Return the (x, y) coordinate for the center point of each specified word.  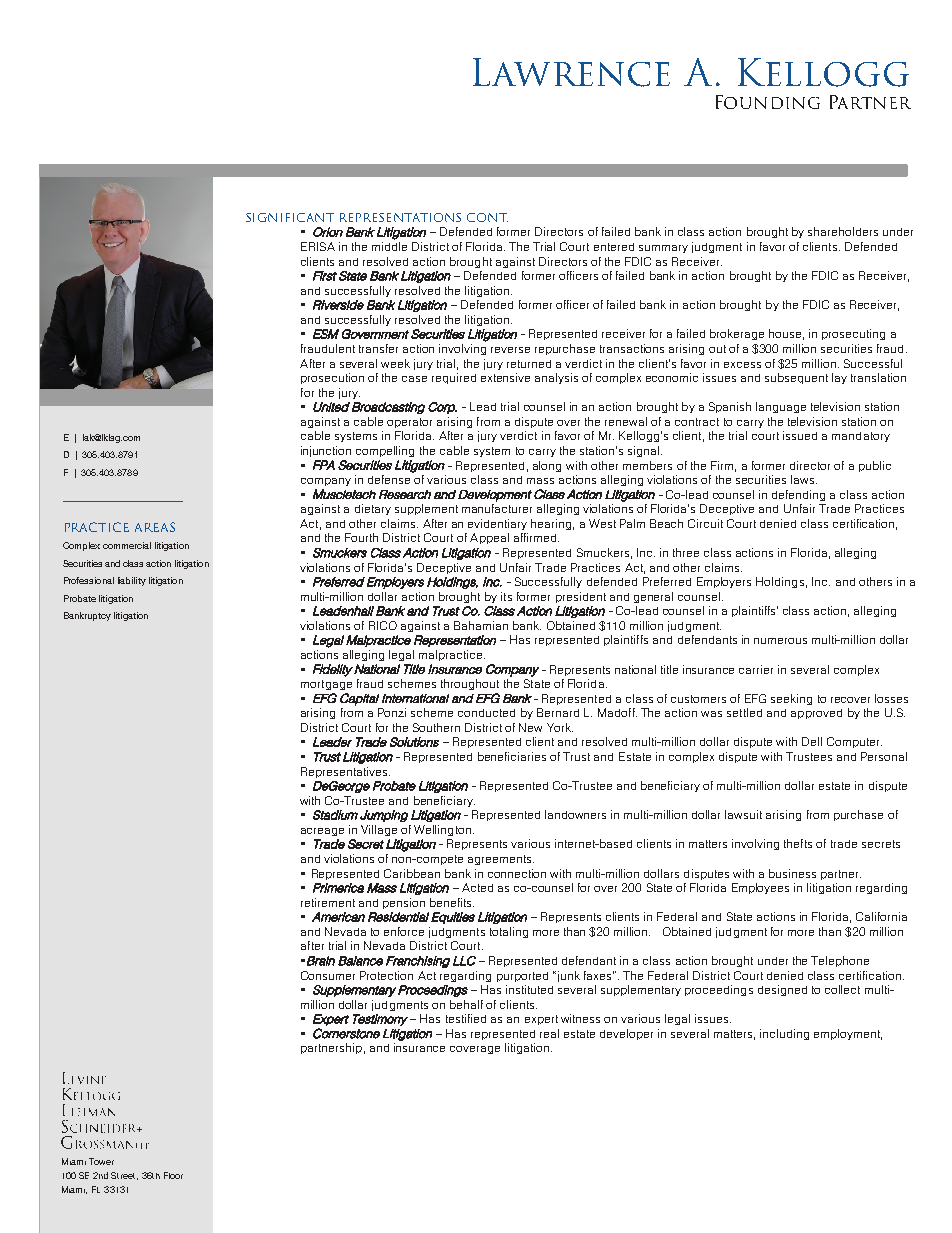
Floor (173, 1175)
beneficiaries (512, 756)
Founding (768, 102)
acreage (322, 832)
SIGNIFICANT (290, 217)
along (547, 466)
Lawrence (571, 72)
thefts (798, 843)
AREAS (155, 527)
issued (800, 435)
